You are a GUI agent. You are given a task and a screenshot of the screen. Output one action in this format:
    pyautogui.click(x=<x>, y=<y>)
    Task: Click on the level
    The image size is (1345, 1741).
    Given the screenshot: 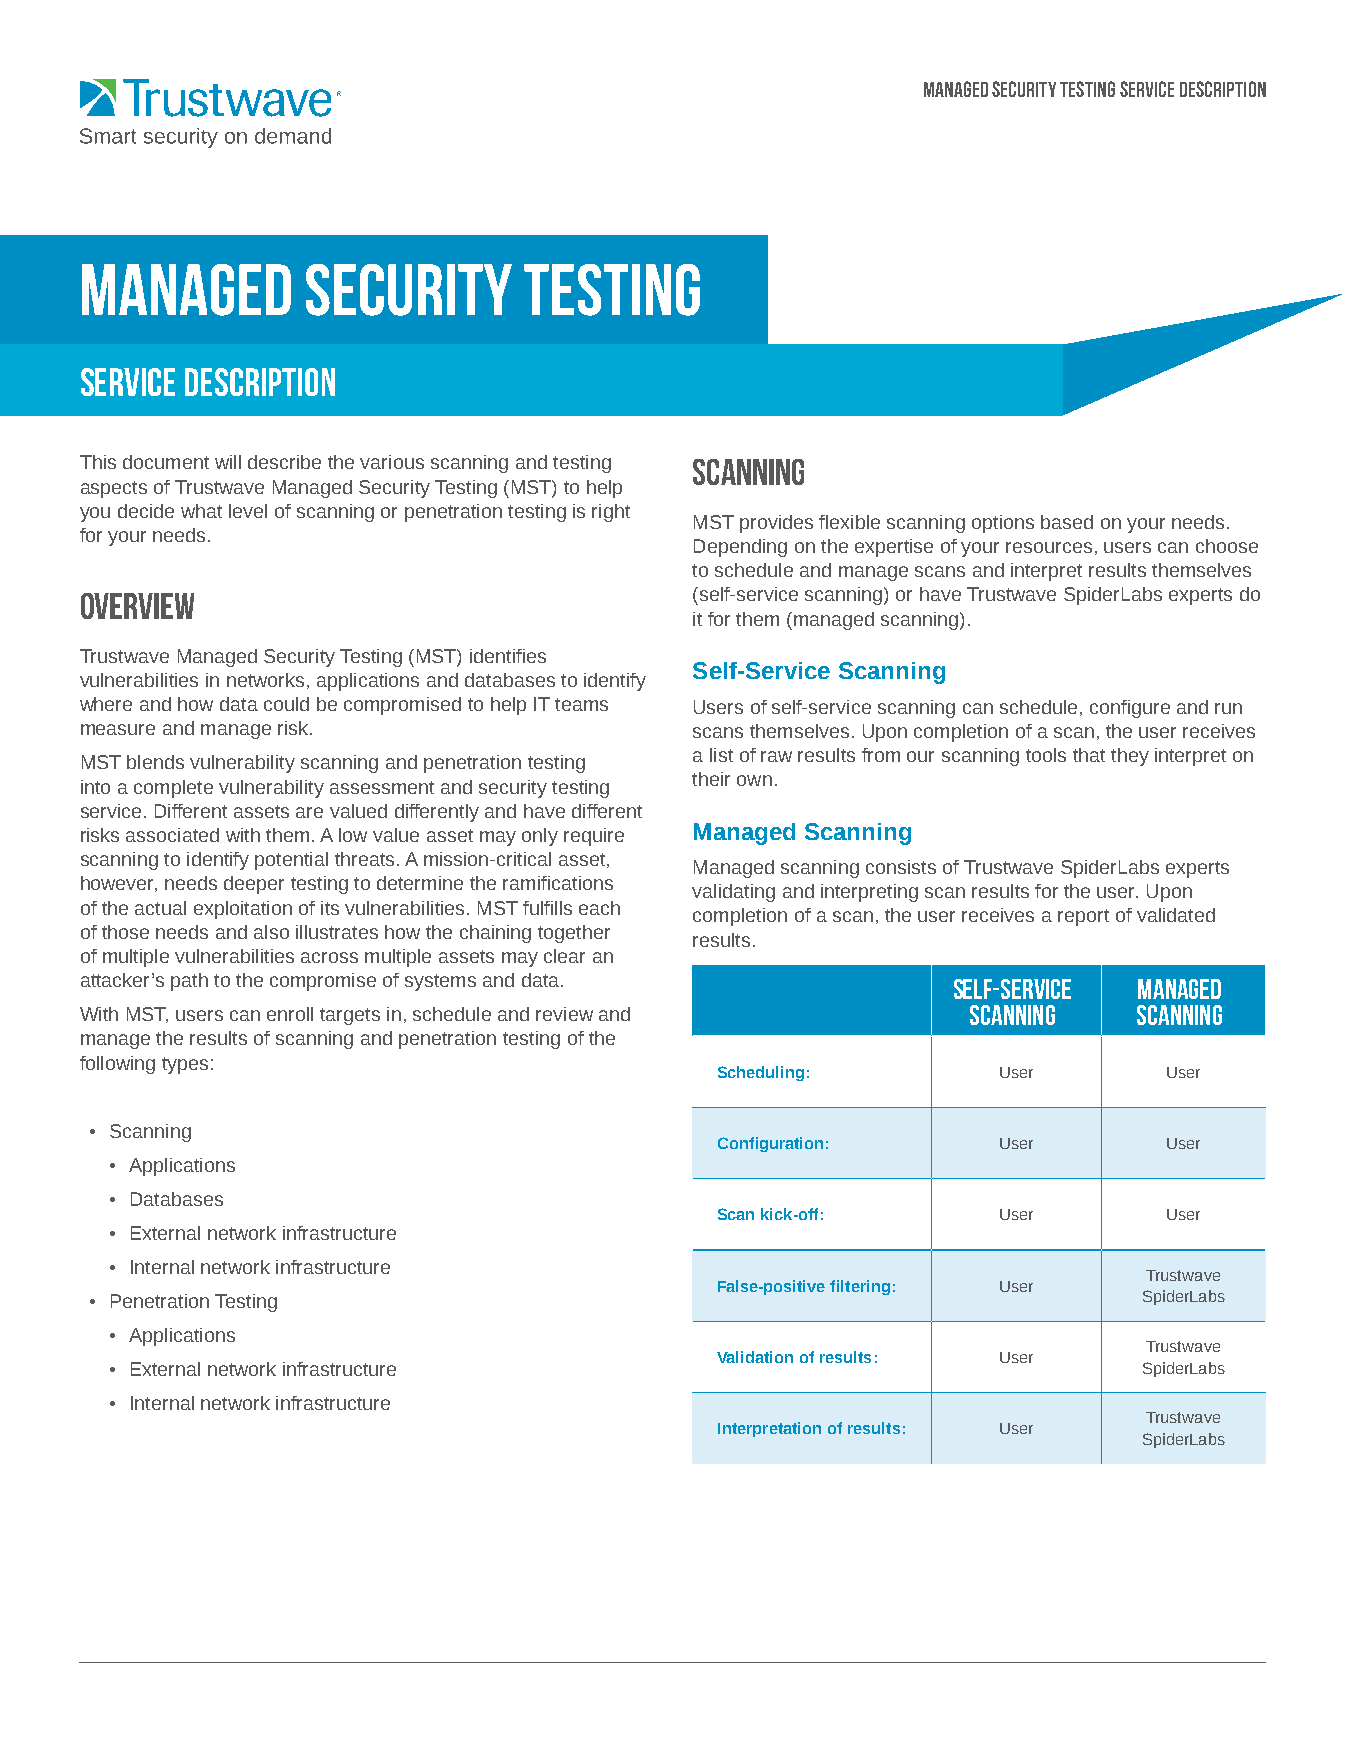 What is the action you would take?
    pyautogui.click(x=248, y=511)
